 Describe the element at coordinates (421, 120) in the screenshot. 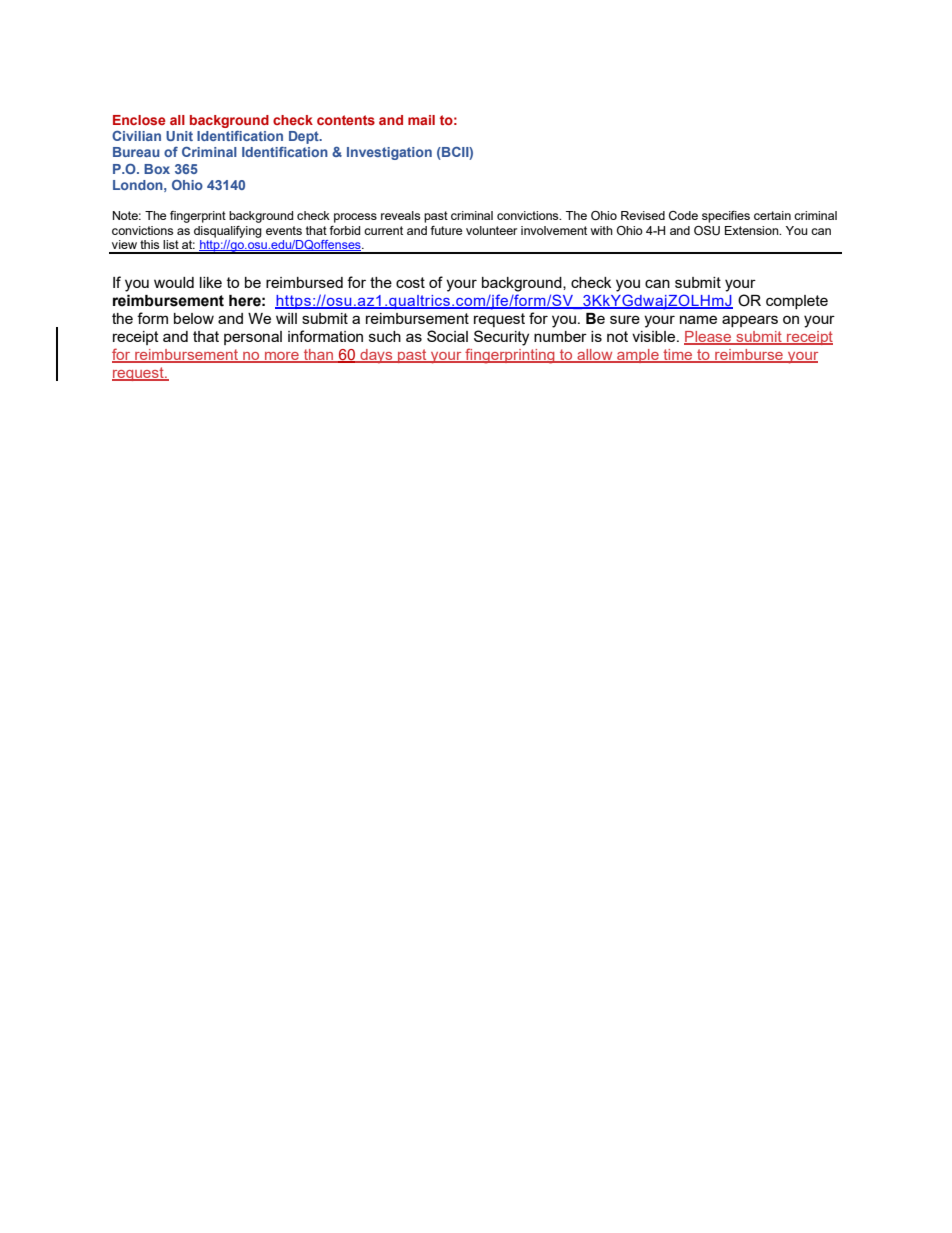

I see `mail` at that location.
